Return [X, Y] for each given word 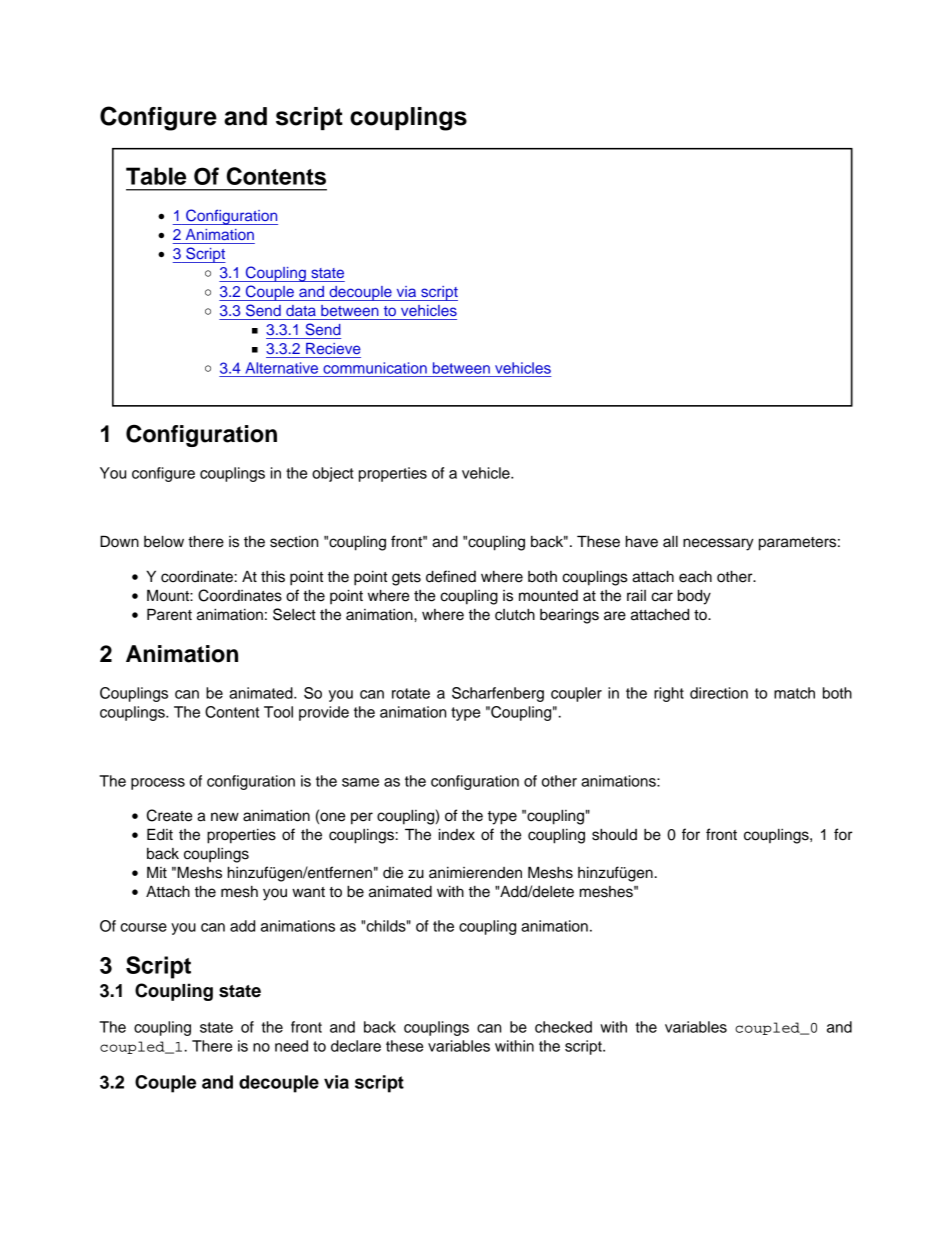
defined [451, 576]
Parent [169, 614]
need [291, 1046]
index [457, 834]
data [301, 310]
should [614, 835]
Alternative [282, 368]
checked [563, 1027]
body [694, 597]
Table [156, 176]
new [225, 817]
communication [375, 368]
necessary [718, 544]
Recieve [333, 348]
